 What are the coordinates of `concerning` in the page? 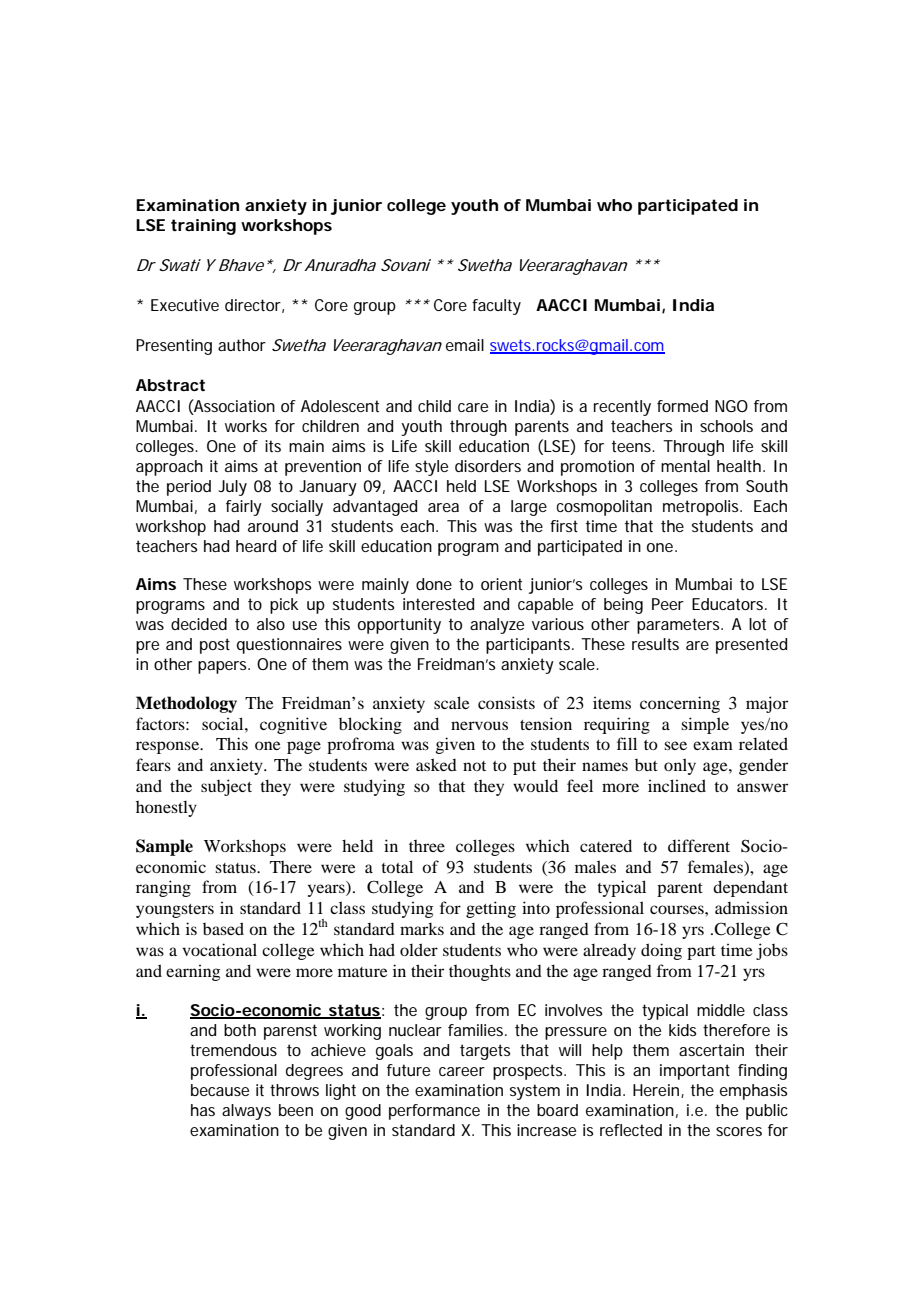 It's located at (680, 704).
